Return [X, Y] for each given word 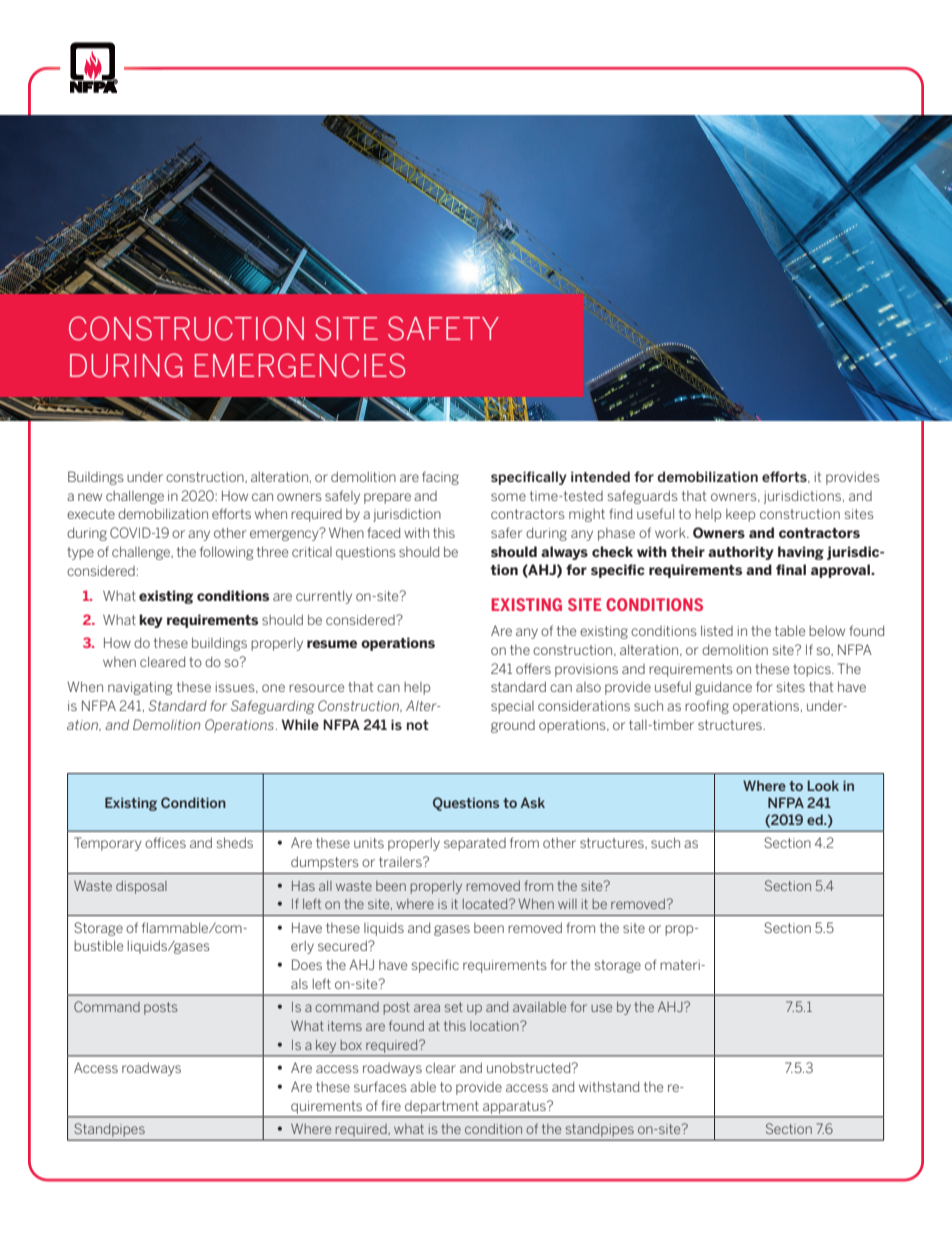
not [418, 725]
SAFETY [443, 328]
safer [507, 532]
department [441, 1107]
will [567, 904]
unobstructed [530, 1067]
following [226, 553]
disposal [141, 887]
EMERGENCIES [300, 365]
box [351, 1045]
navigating [140, 688]
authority [741, 553]
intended [600, 476]
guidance [723, 688]
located [486, 904]
